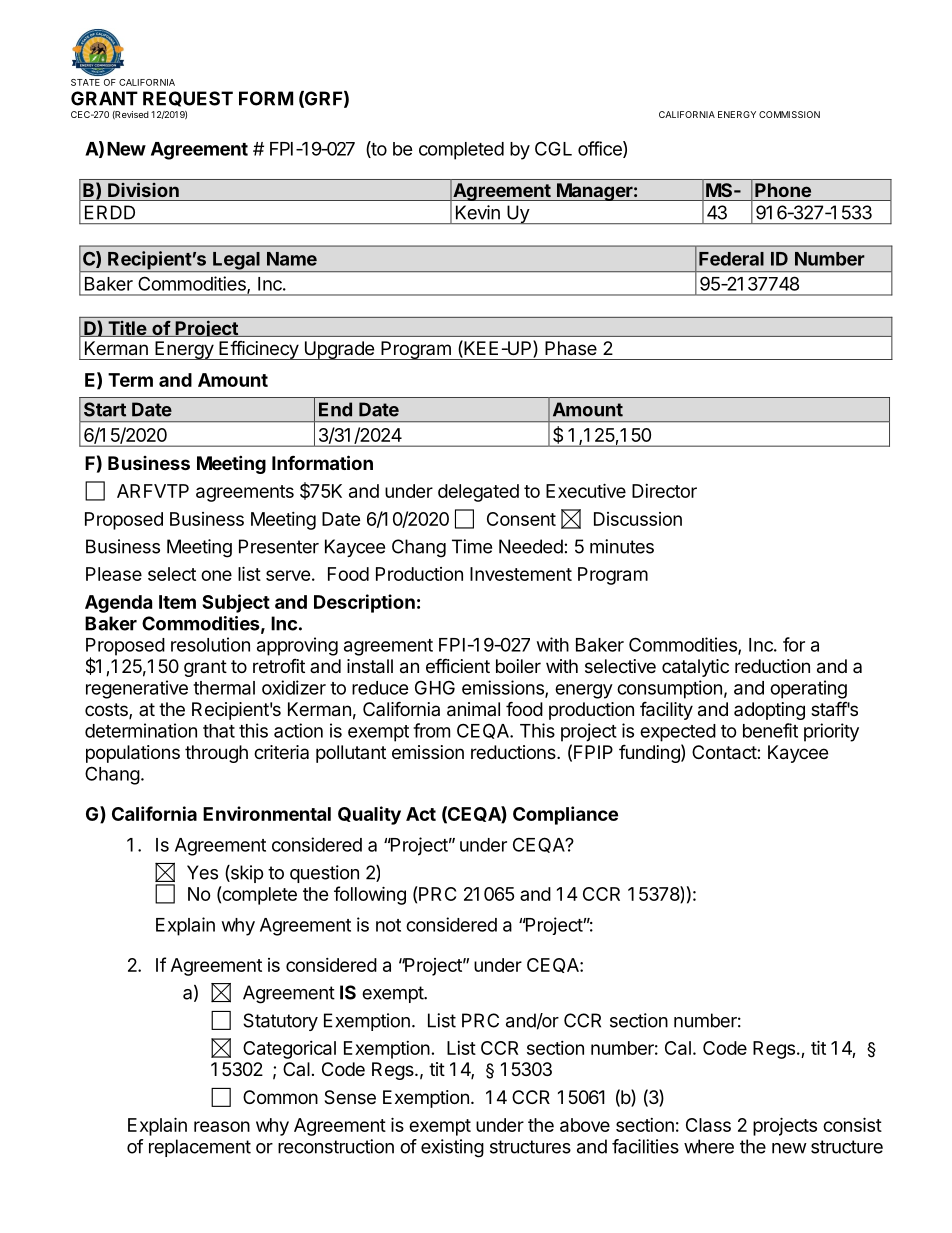 The image size is (952, 1233). Describe the element at coordinates (188, 99) in the screenshot. I see `REQUEST` at that location.
